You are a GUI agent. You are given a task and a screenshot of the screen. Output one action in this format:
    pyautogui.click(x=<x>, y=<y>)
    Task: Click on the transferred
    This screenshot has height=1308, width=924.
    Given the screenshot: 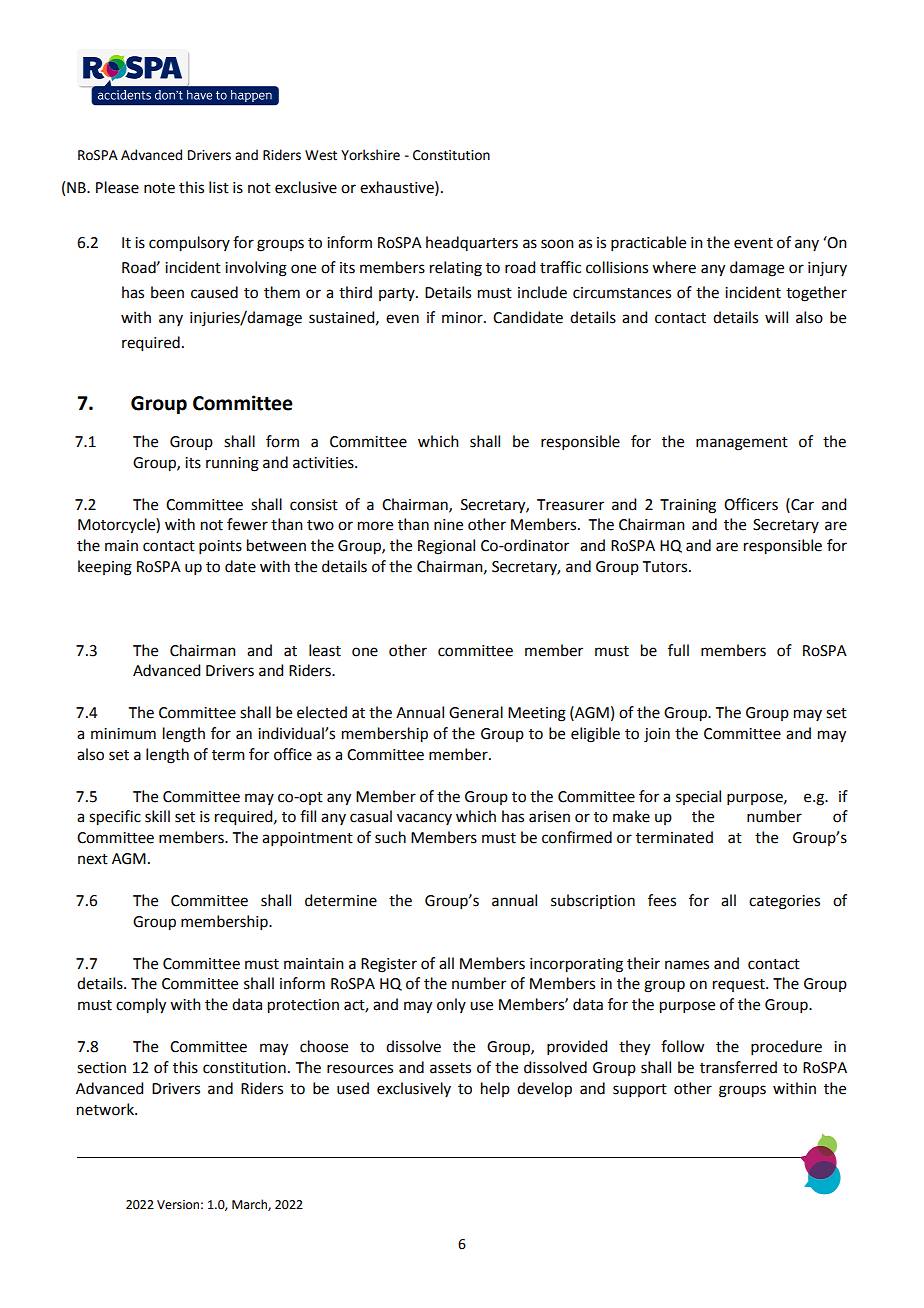 What is the action you would take?
    pyautogui.click(x=738, y=1067)
